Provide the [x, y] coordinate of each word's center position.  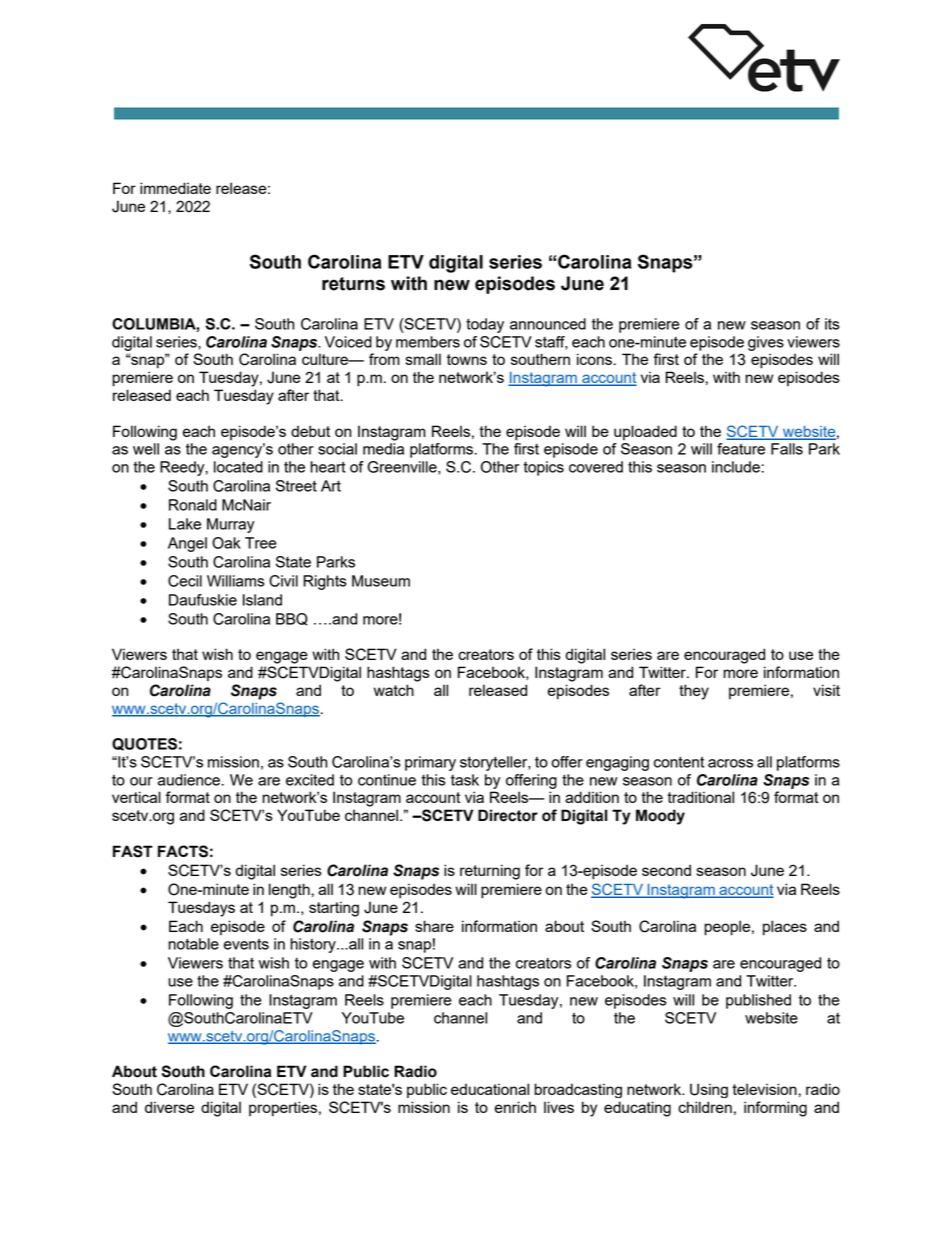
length [290, 891]
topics [543, 468]
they [694, 692]
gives [766, 343]
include [736, 467]
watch [394, 690]
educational [490, 1089]
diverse [169, 1107]
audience [189, 780]
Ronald [193, 505]
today [485, 325]
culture [326, 359]
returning [490, 872]
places [785, 928]
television [765, 1089]
